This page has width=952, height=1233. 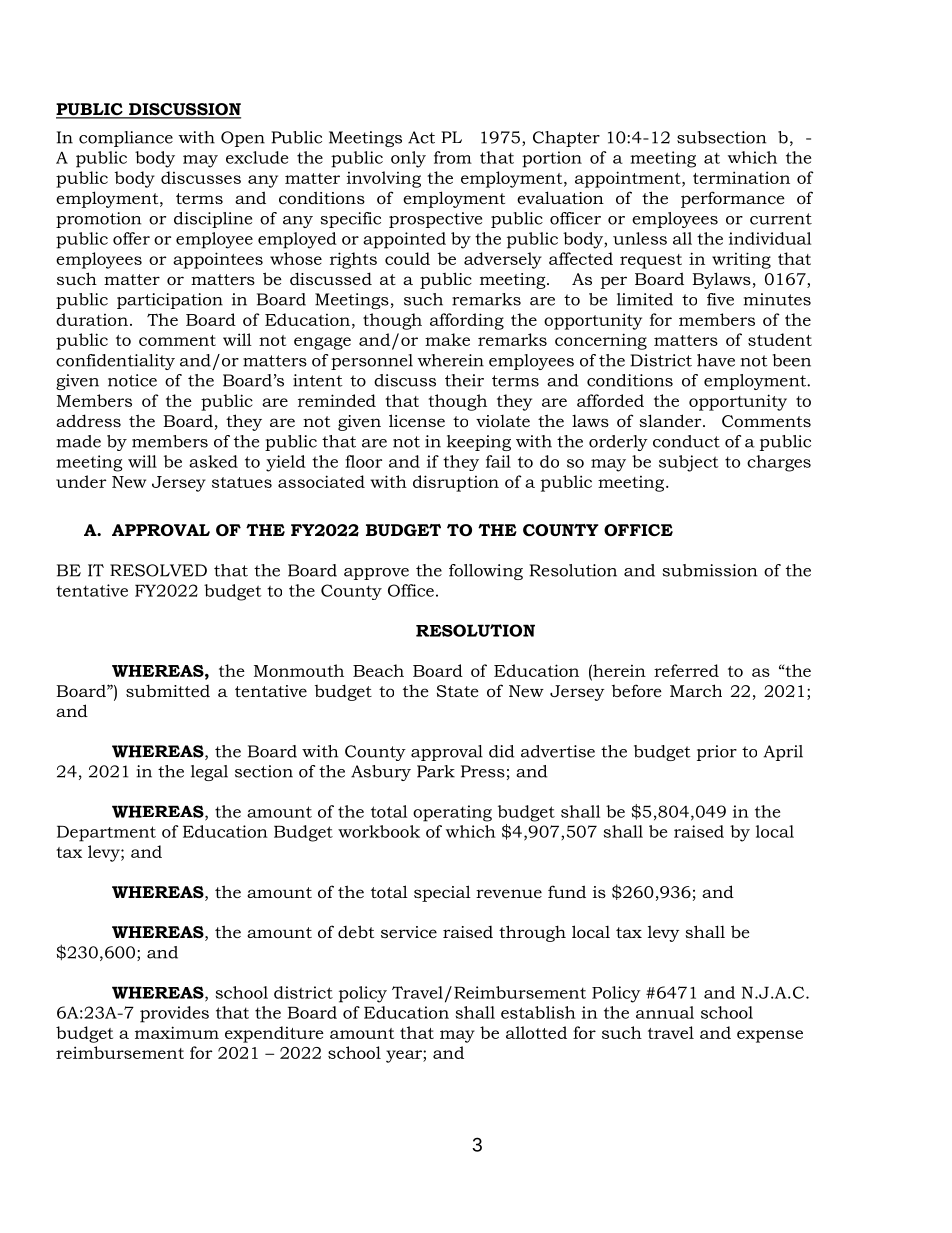 What do you see at coordinates (686, 441) in the page?
I see `conduct` at bounding box center [686, 441].
